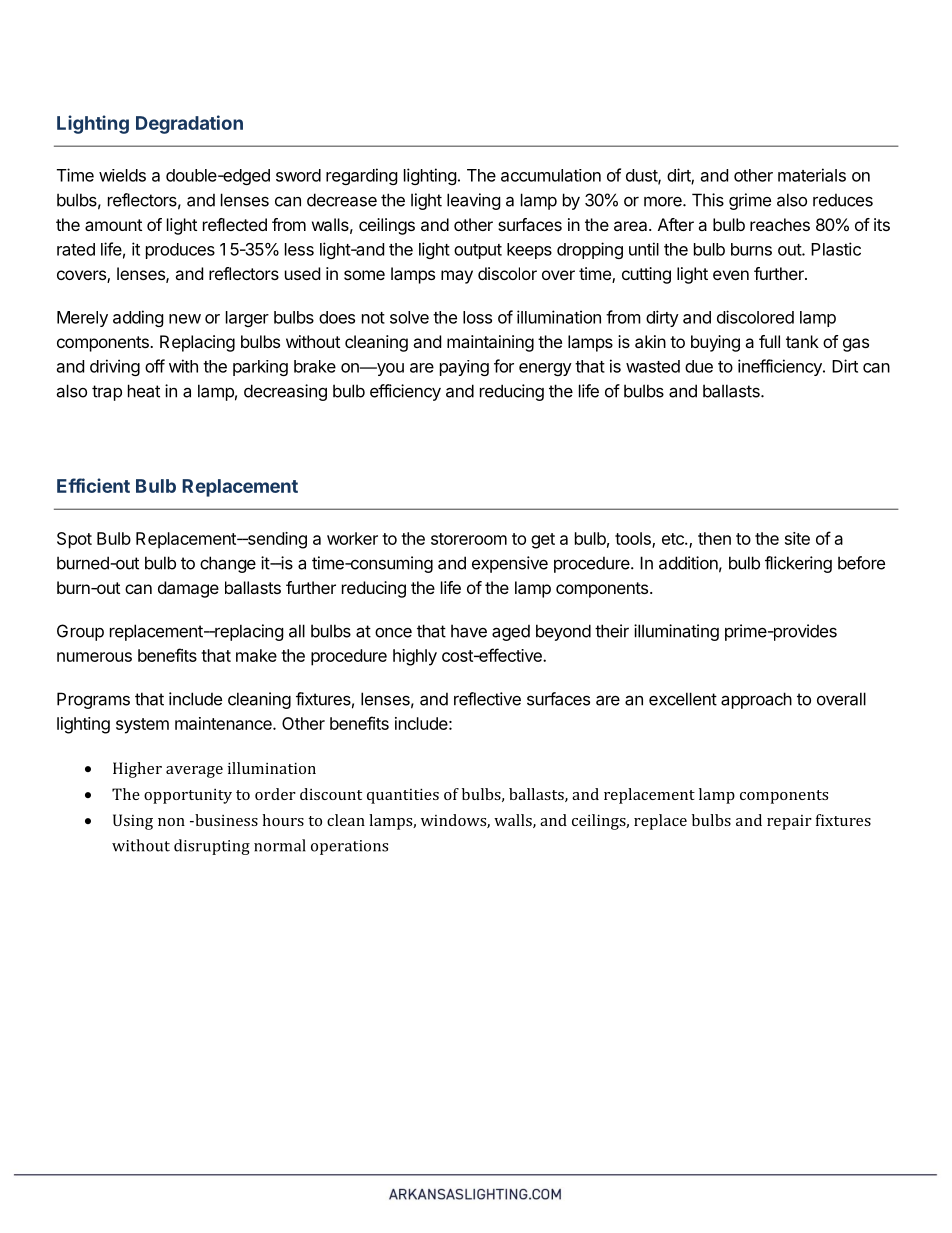  What do you see at coordinates (171, 822) in the image?
I see `non` at bounding box center [171, 822].
